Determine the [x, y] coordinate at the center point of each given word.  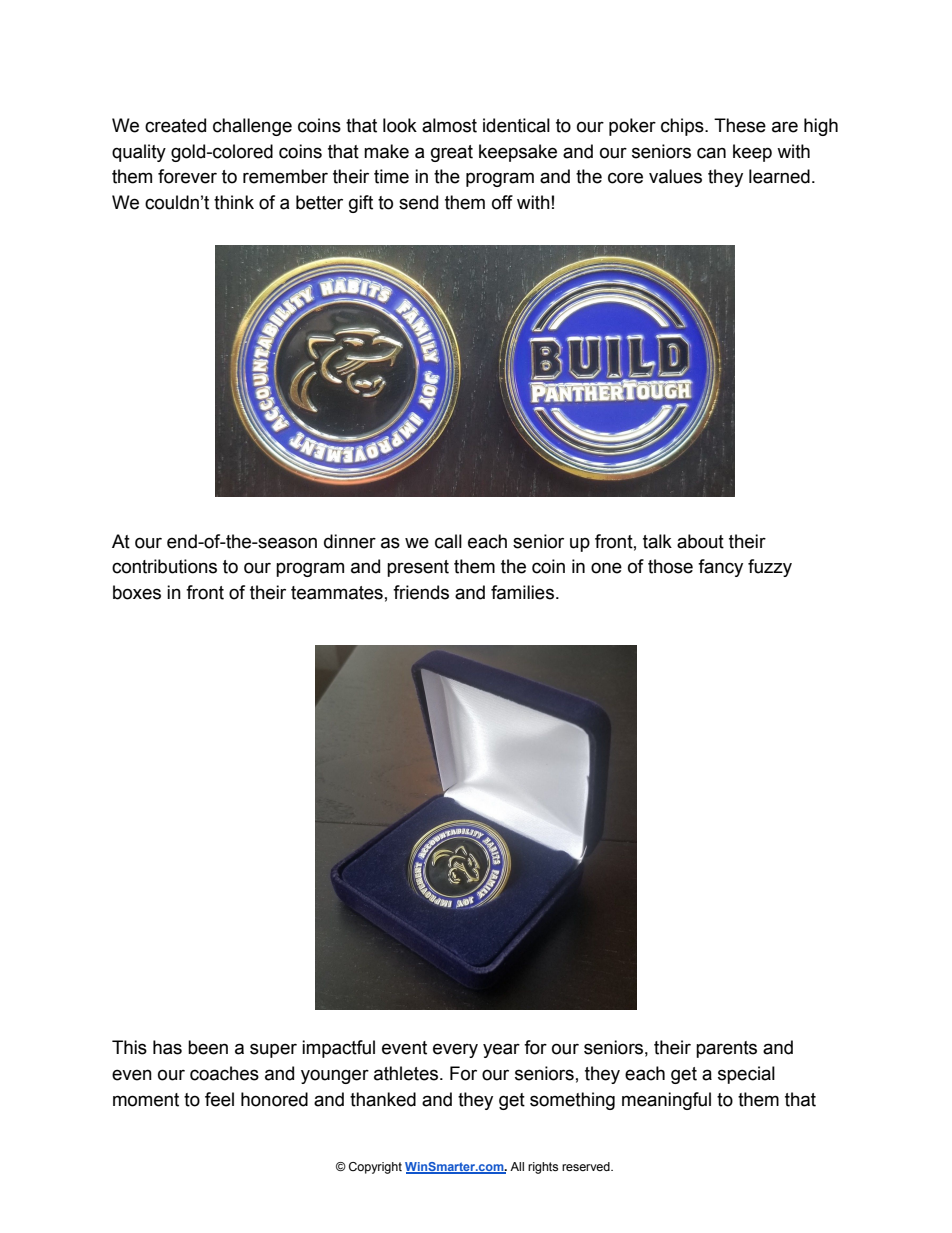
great [452, 153]
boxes [137, 592]
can [711, 153]
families [522, 592]
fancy [720, 568]
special [746, 1075]
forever [187, 176]
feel [219, 1099]
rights [543, 1168]
